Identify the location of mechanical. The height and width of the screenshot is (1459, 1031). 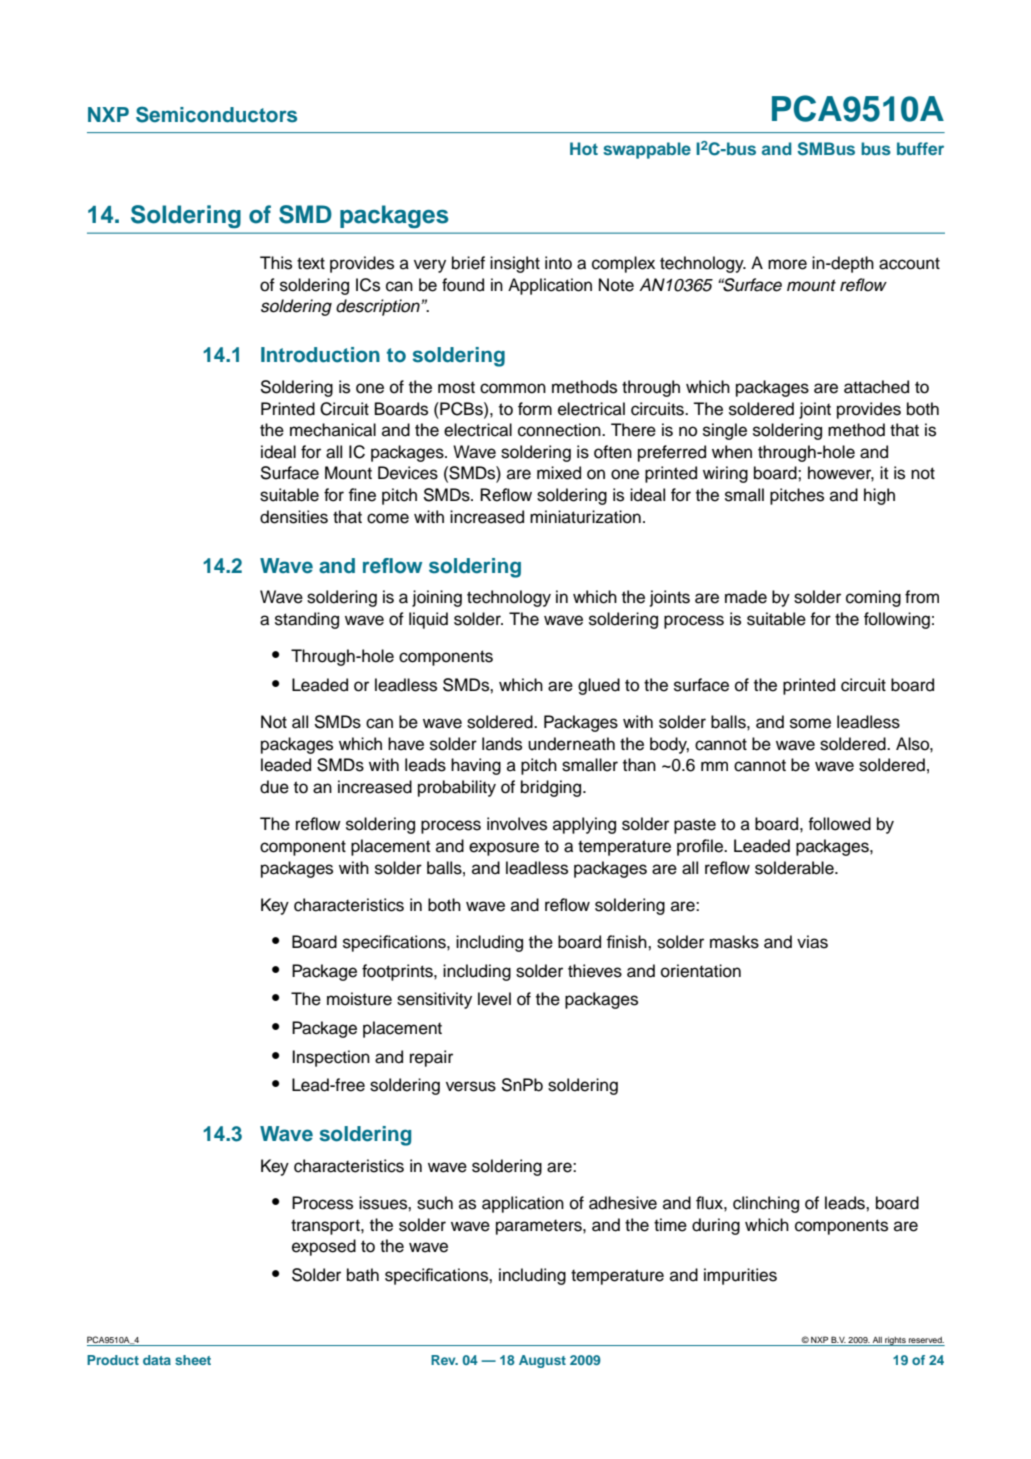
(333, 430).
